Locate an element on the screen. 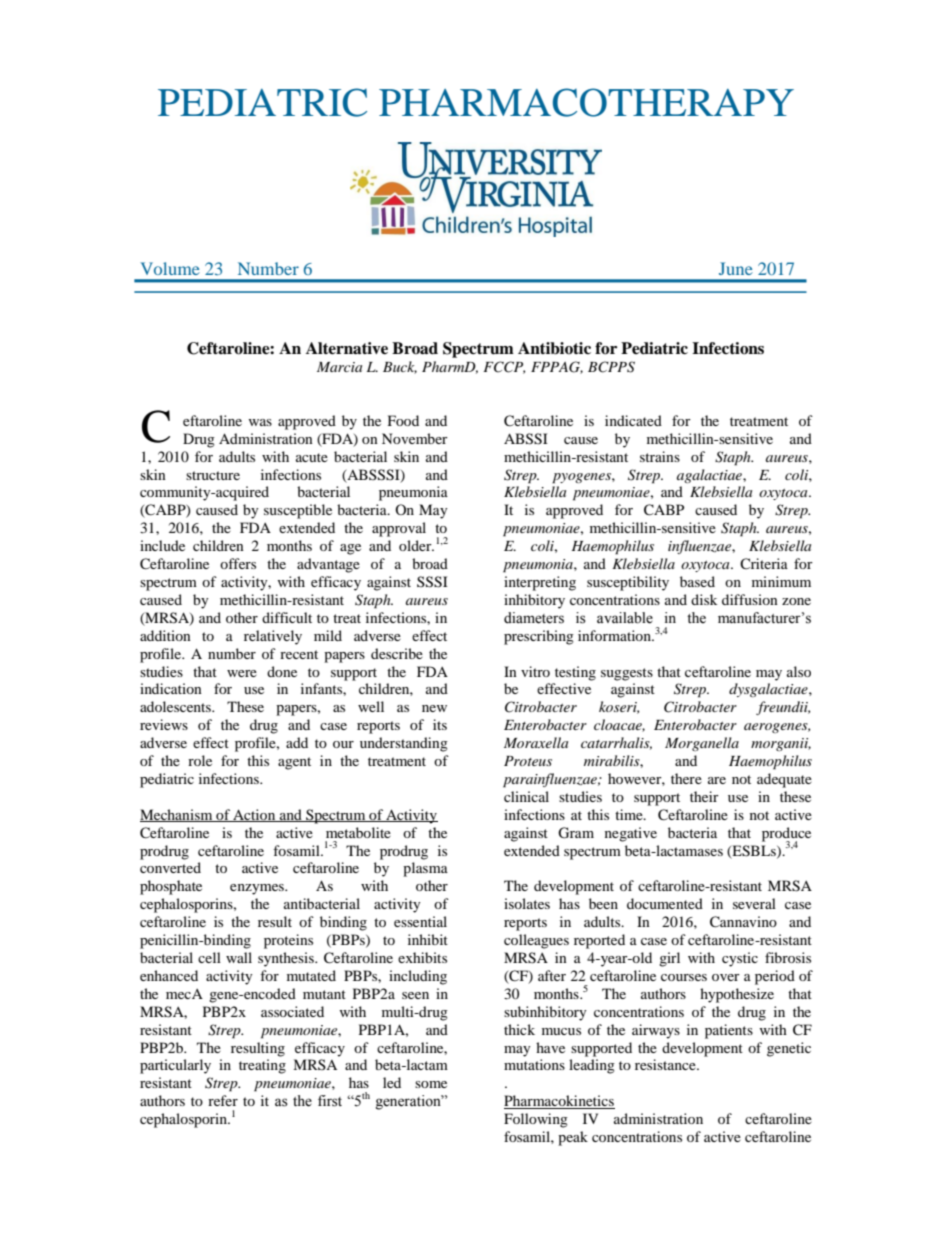  Antibiotic is located at coordinates (554, 348).
